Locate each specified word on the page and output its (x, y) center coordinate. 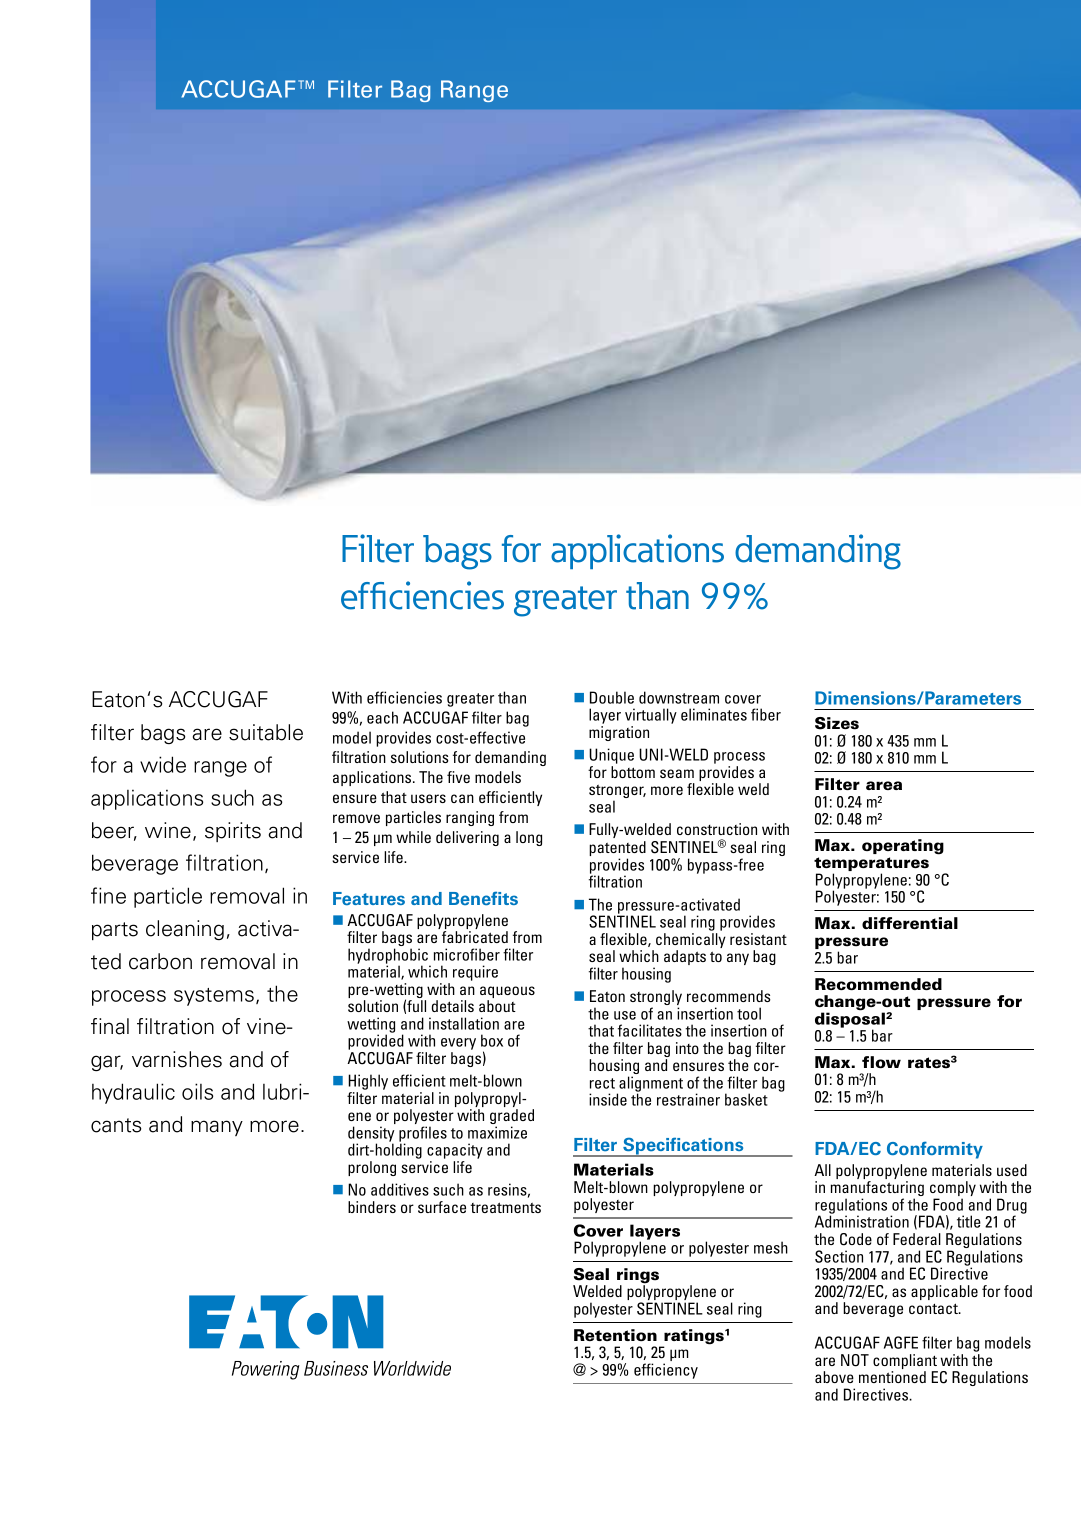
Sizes (837, 723)
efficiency (666, 1371)
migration (619, 733)
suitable (266, 732)
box (492, 1040)
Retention (615, 1335)
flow (881, 1062)
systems (214, 997)
